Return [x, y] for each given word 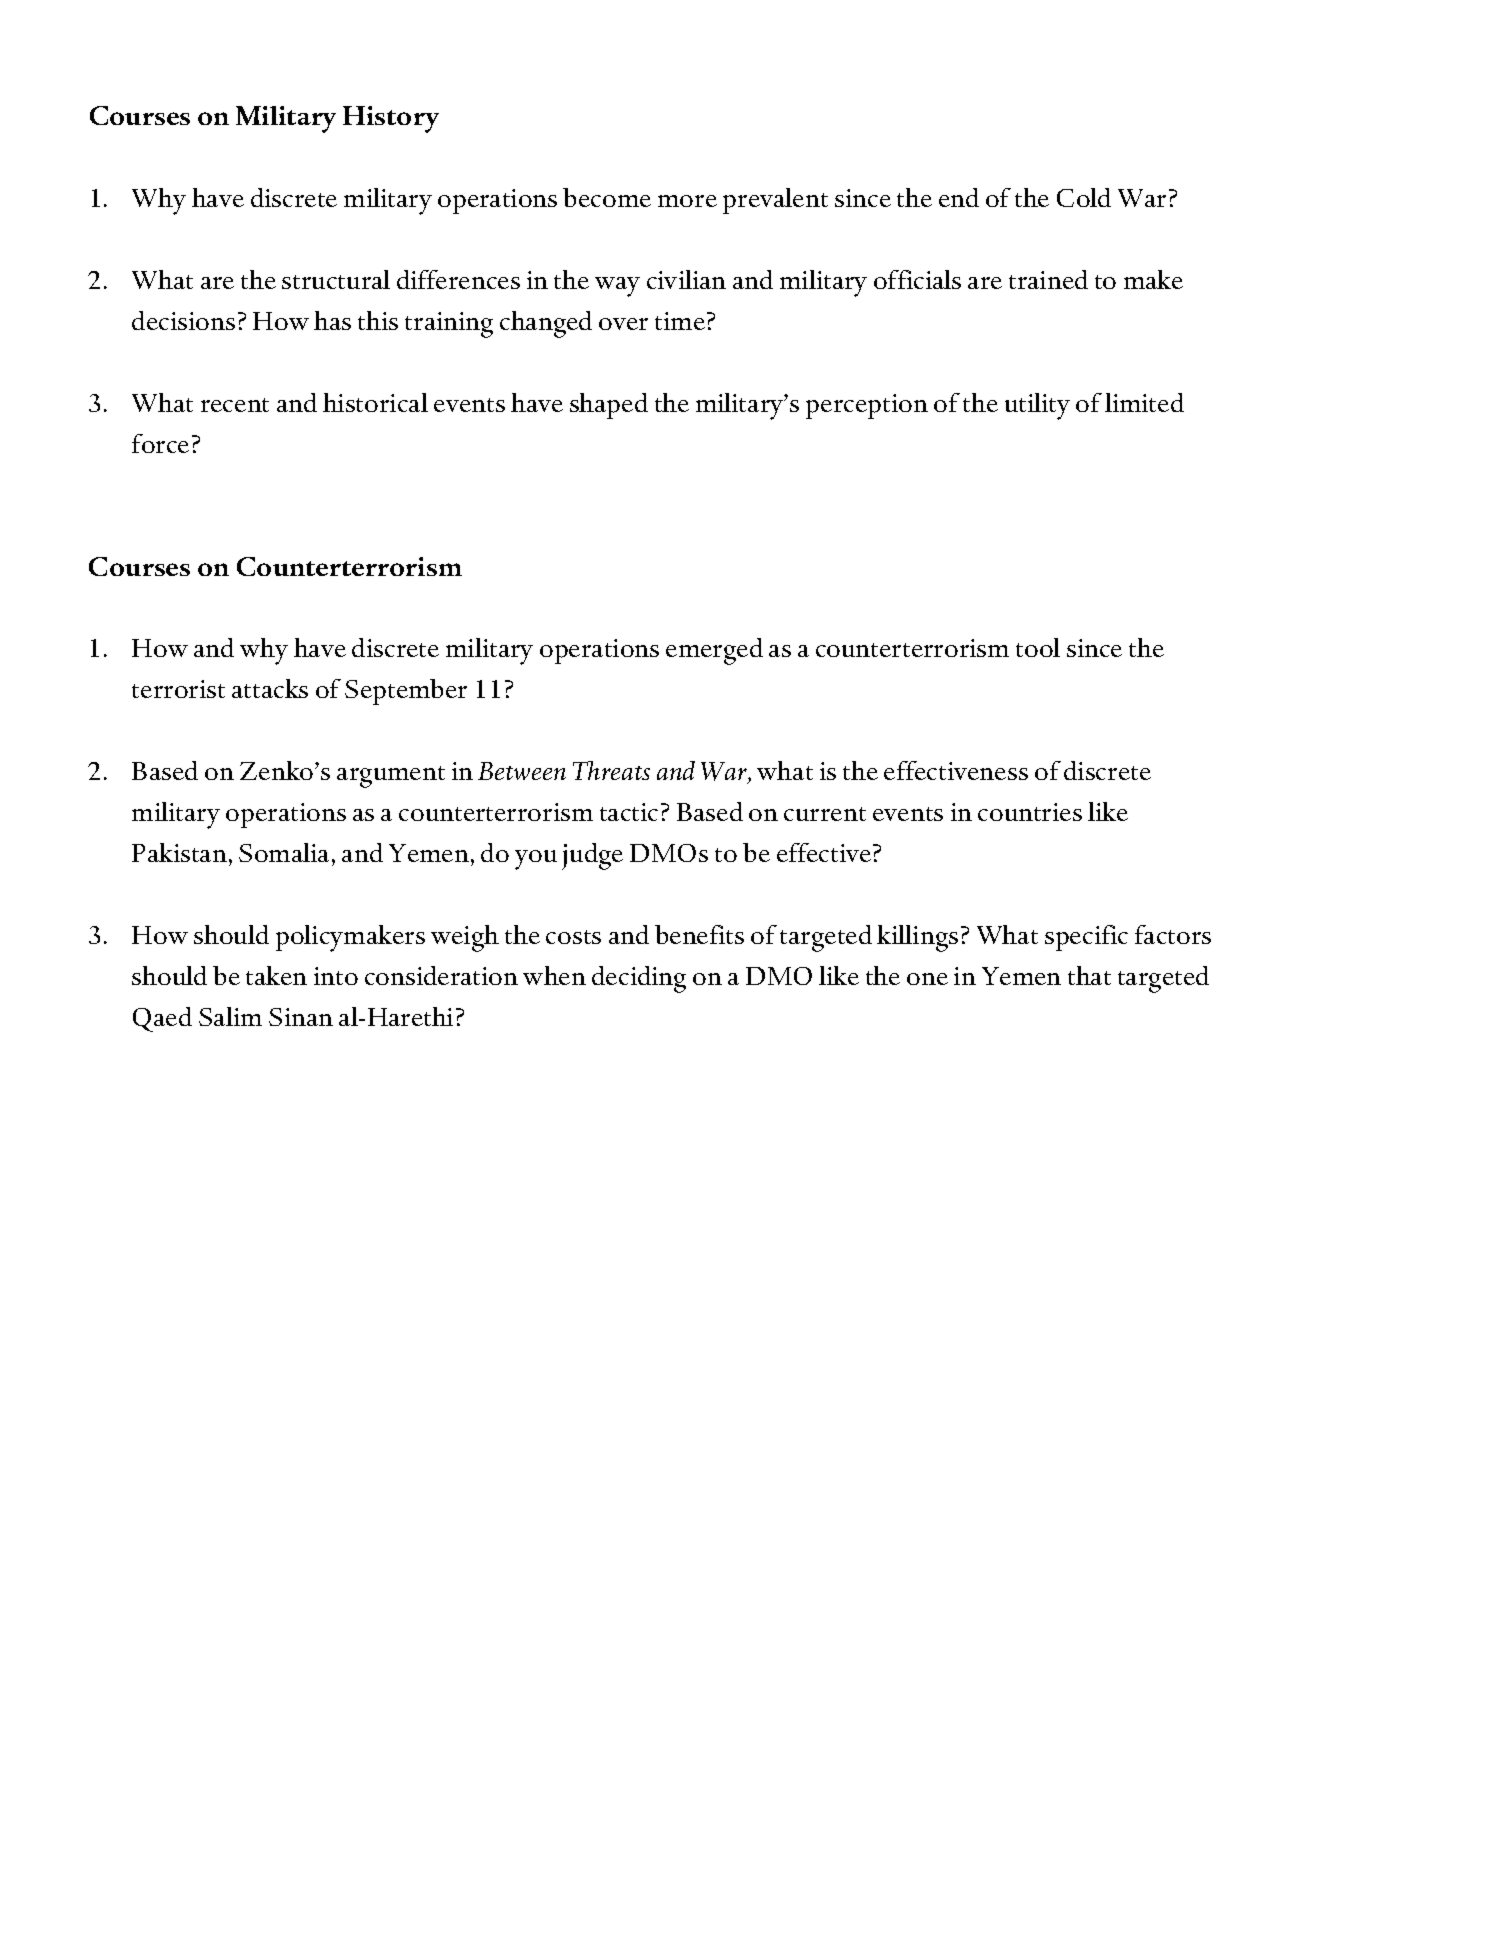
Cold [1084, 197]
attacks [270, 688]
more [687, 201]
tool [1038, 647]
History [391, 119]
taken [276, 975]
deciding [639, 979]
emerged [714, 651]
